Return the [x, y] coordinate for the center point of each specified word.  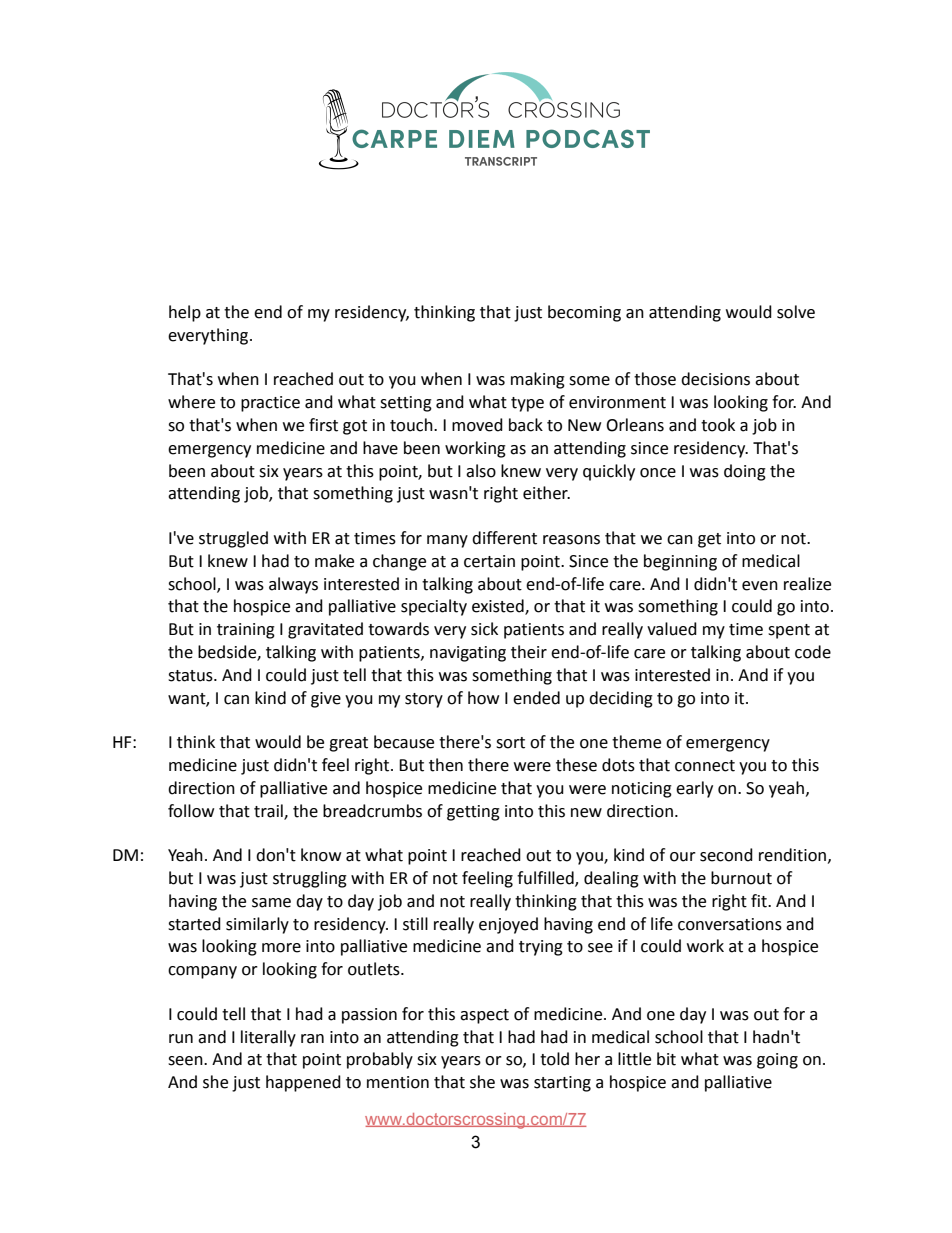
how [483, 698]
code [813, 652]
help [185, 313]
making [538, 380]
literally [268, 1038]
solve [796, 312]
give [326, 700]
